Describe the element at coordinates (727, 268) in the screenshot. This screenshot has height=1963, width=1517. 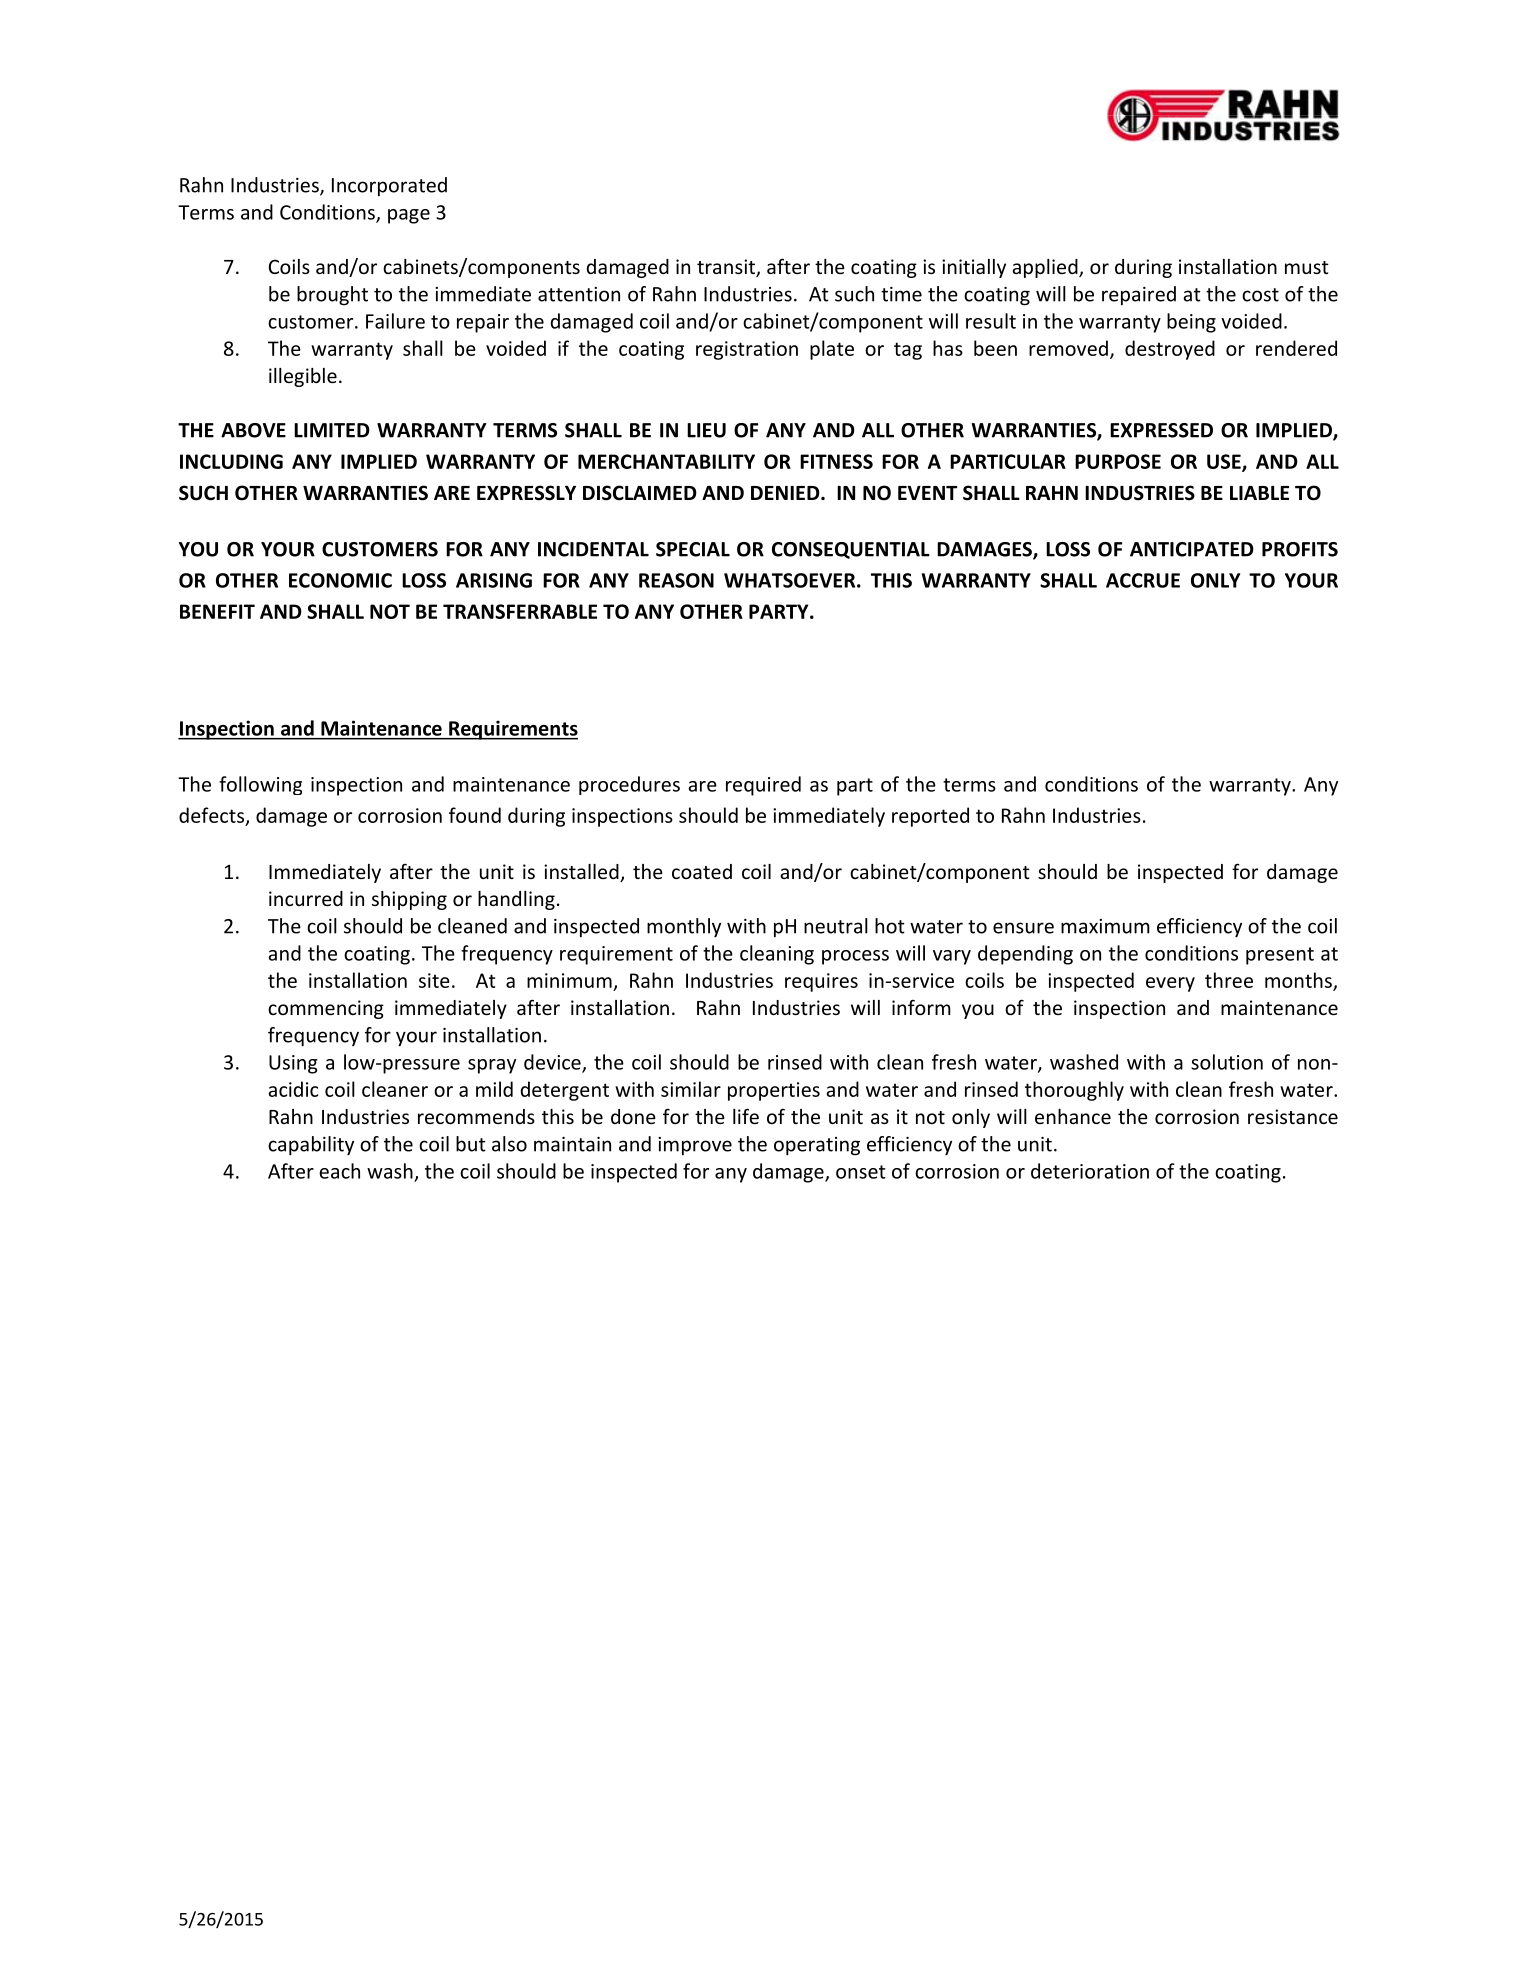
I see `transit` at that location.
